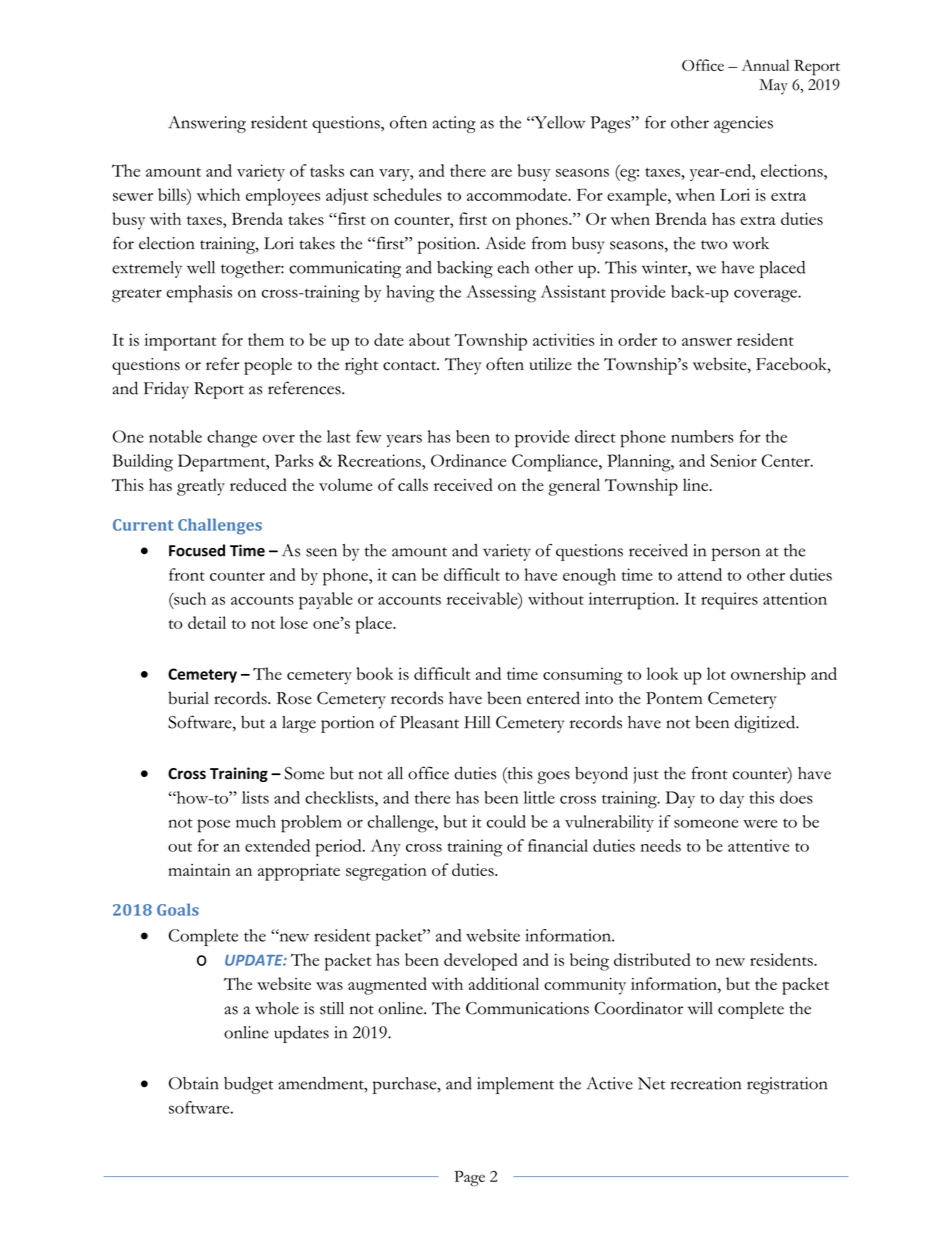 This image has width=952, height=1233. What do you see at coordinates (515, 1085) in the image?
I see `implement` at bounding box center [515, 1085].
